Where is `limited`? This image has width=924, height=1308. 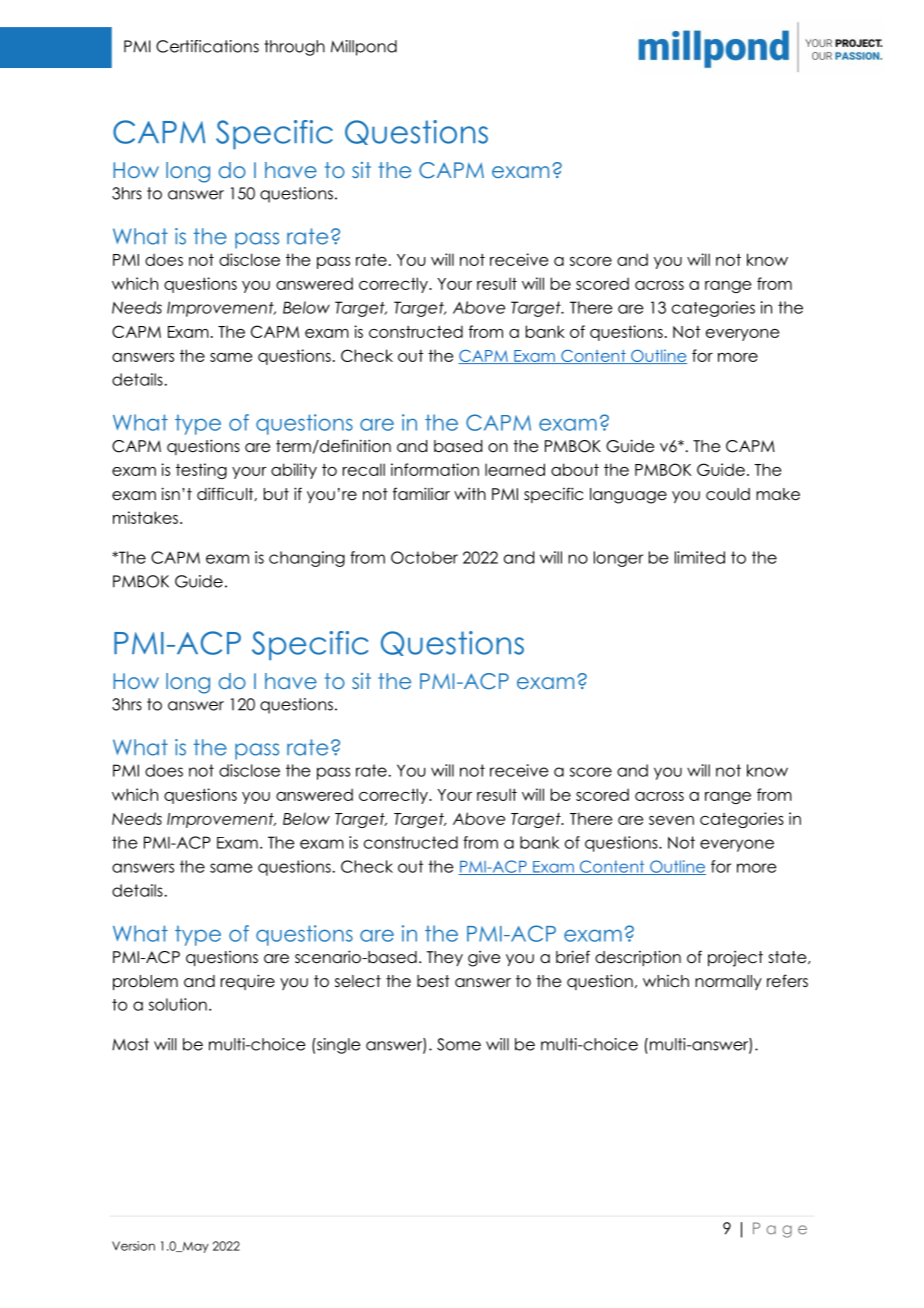
limited is located at coordinates (700, 557).
